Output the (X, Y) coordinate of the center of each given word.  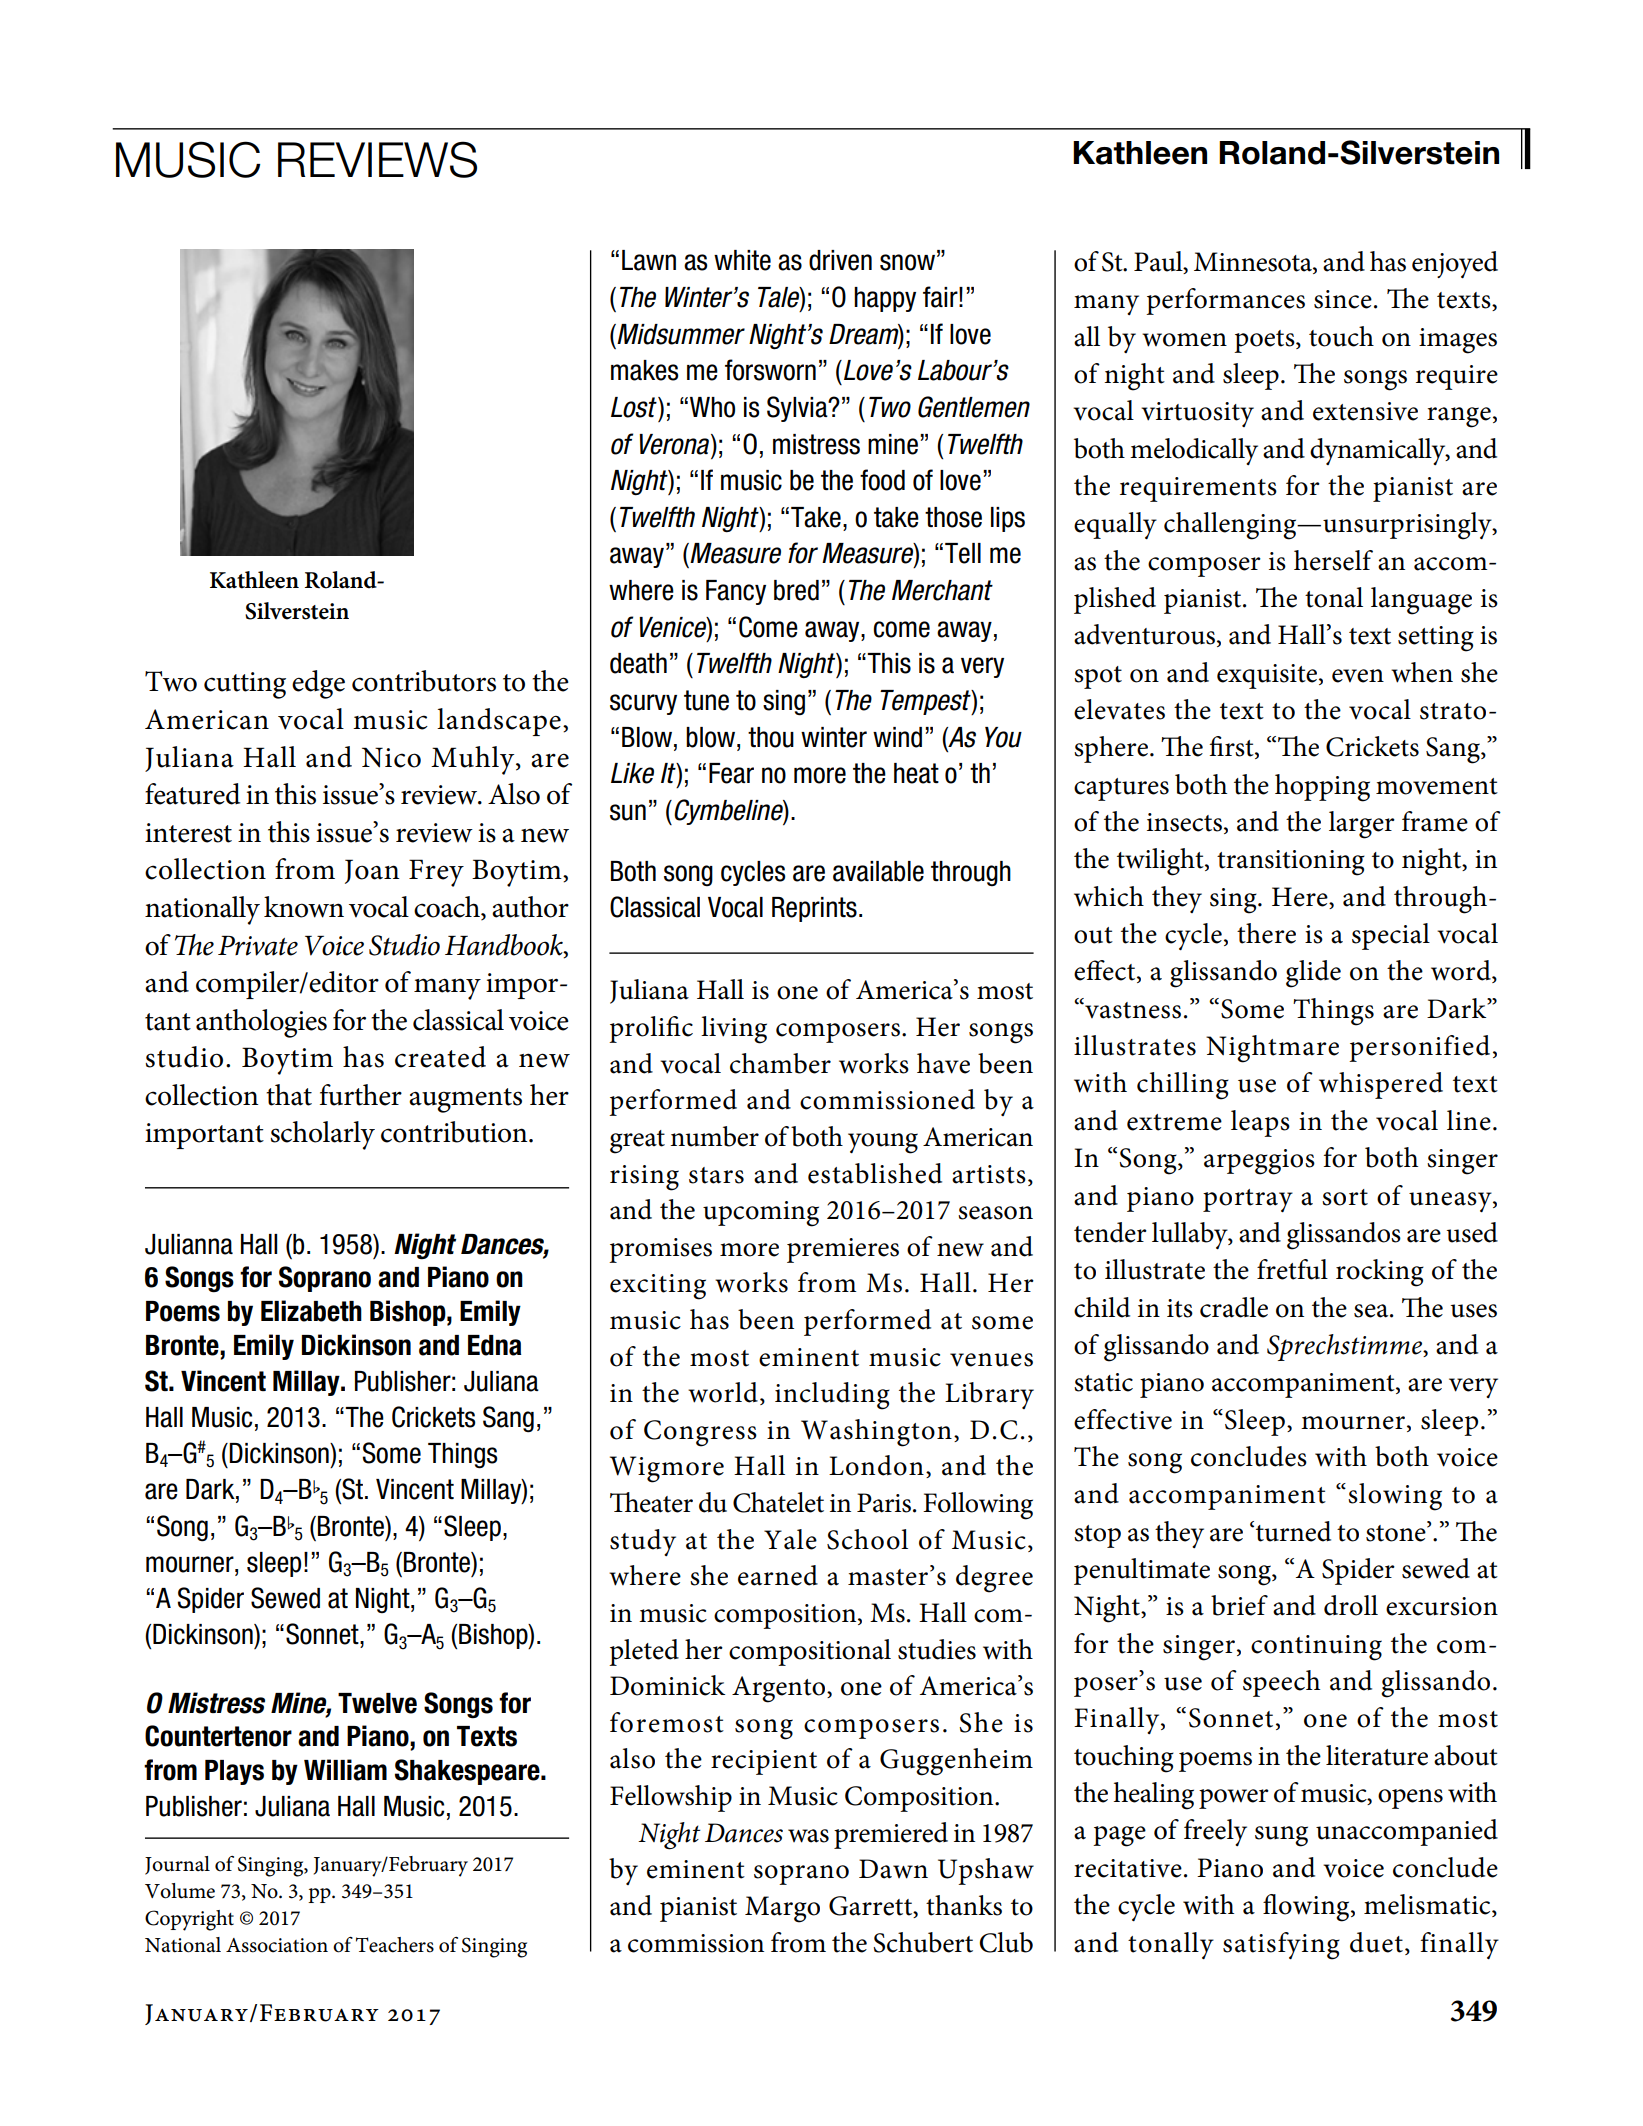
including (832, 1396)
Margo (782, 1909)
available (878, 871)
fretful (1292, 1269)
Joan (372, 871)
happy (885, 299)
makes (645, 370)
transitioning (1291, 863)
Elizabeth (311, 1311)
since (1343, 299)
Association (277, 1945)
